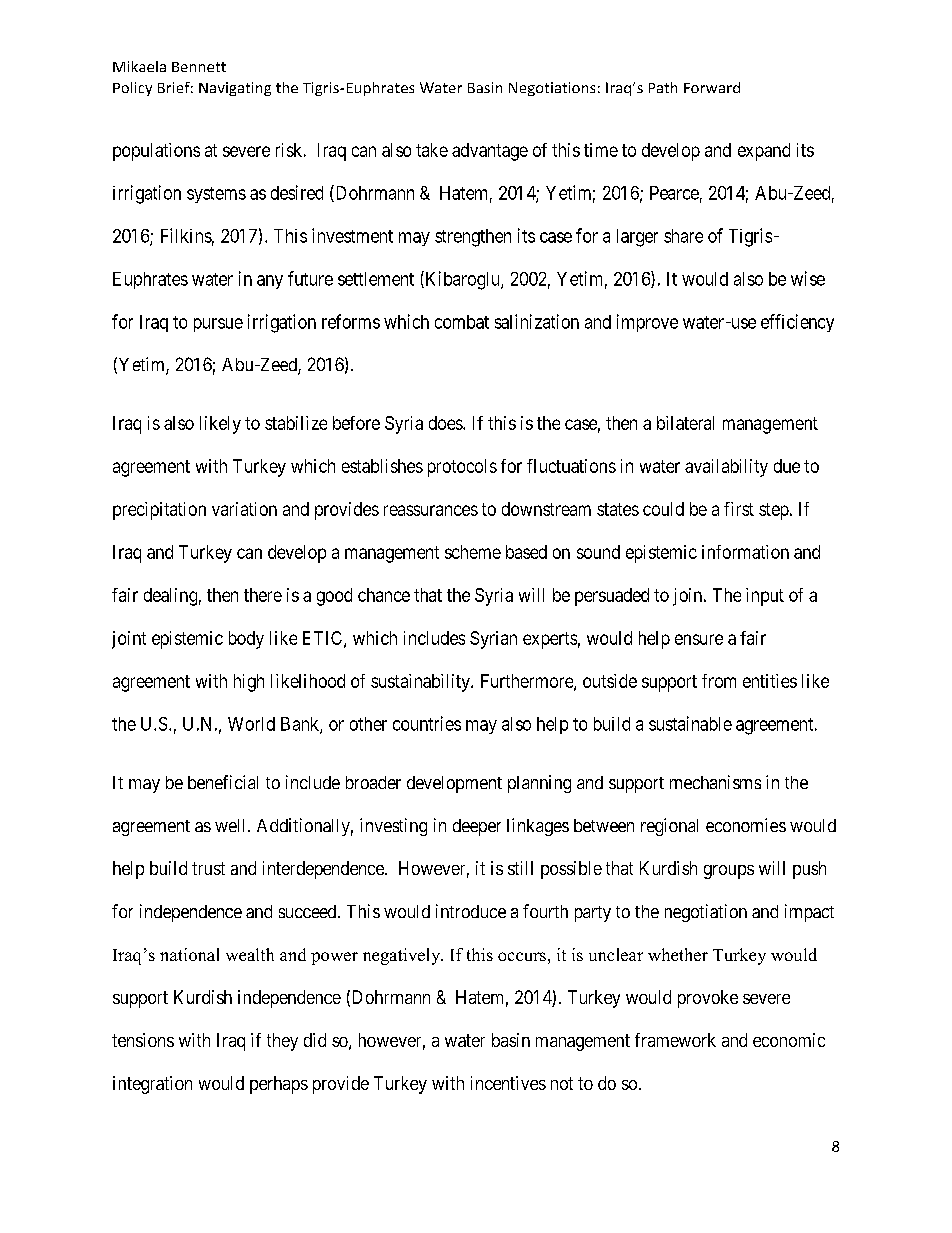  What do you see at coordinates (712, 87) in the page?
I see `Forward` at bounding box center [712, 87].
